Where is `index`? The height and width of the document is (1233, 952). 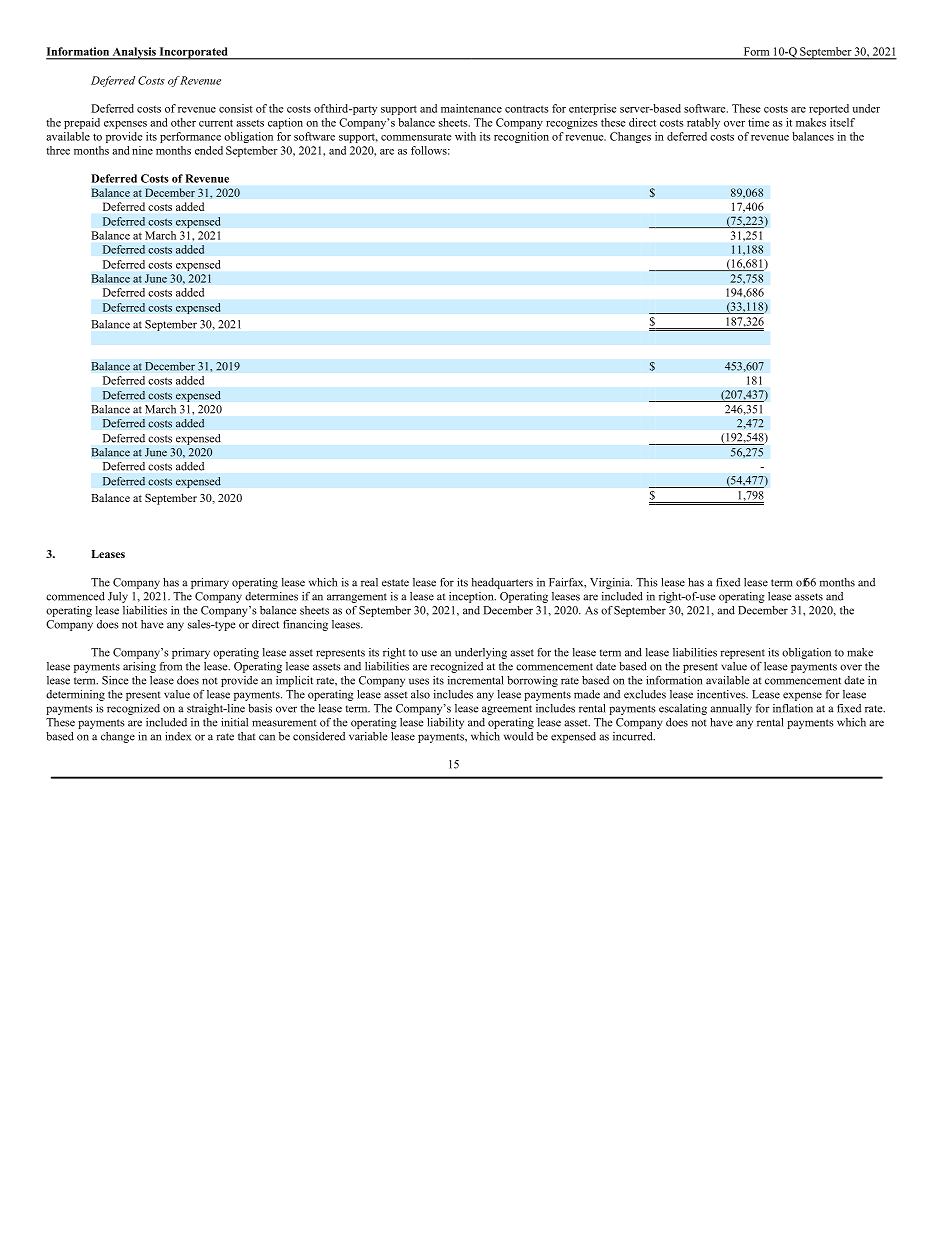
index is located at coordinates (178, 736).
